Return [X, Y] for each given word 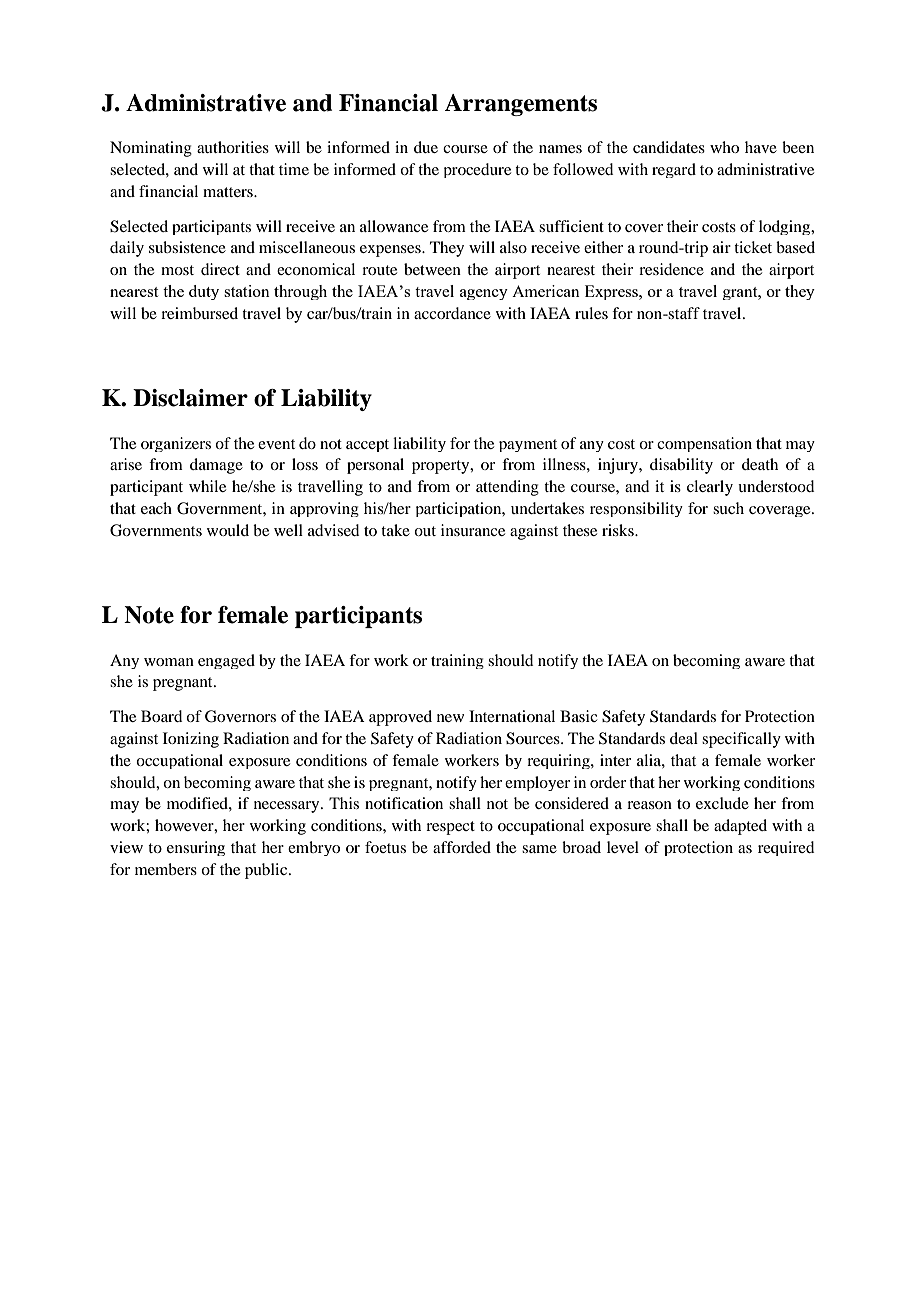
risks [619, 530]
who [724, 147]
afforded [462, 847]
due [426, 147]
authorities [233, 147]
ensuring [196, 848]
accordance [452, 313]
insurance [473, 530]
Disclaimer [190, 398]
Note [149, 615]
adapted [740, 827]
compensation [704, 444]
